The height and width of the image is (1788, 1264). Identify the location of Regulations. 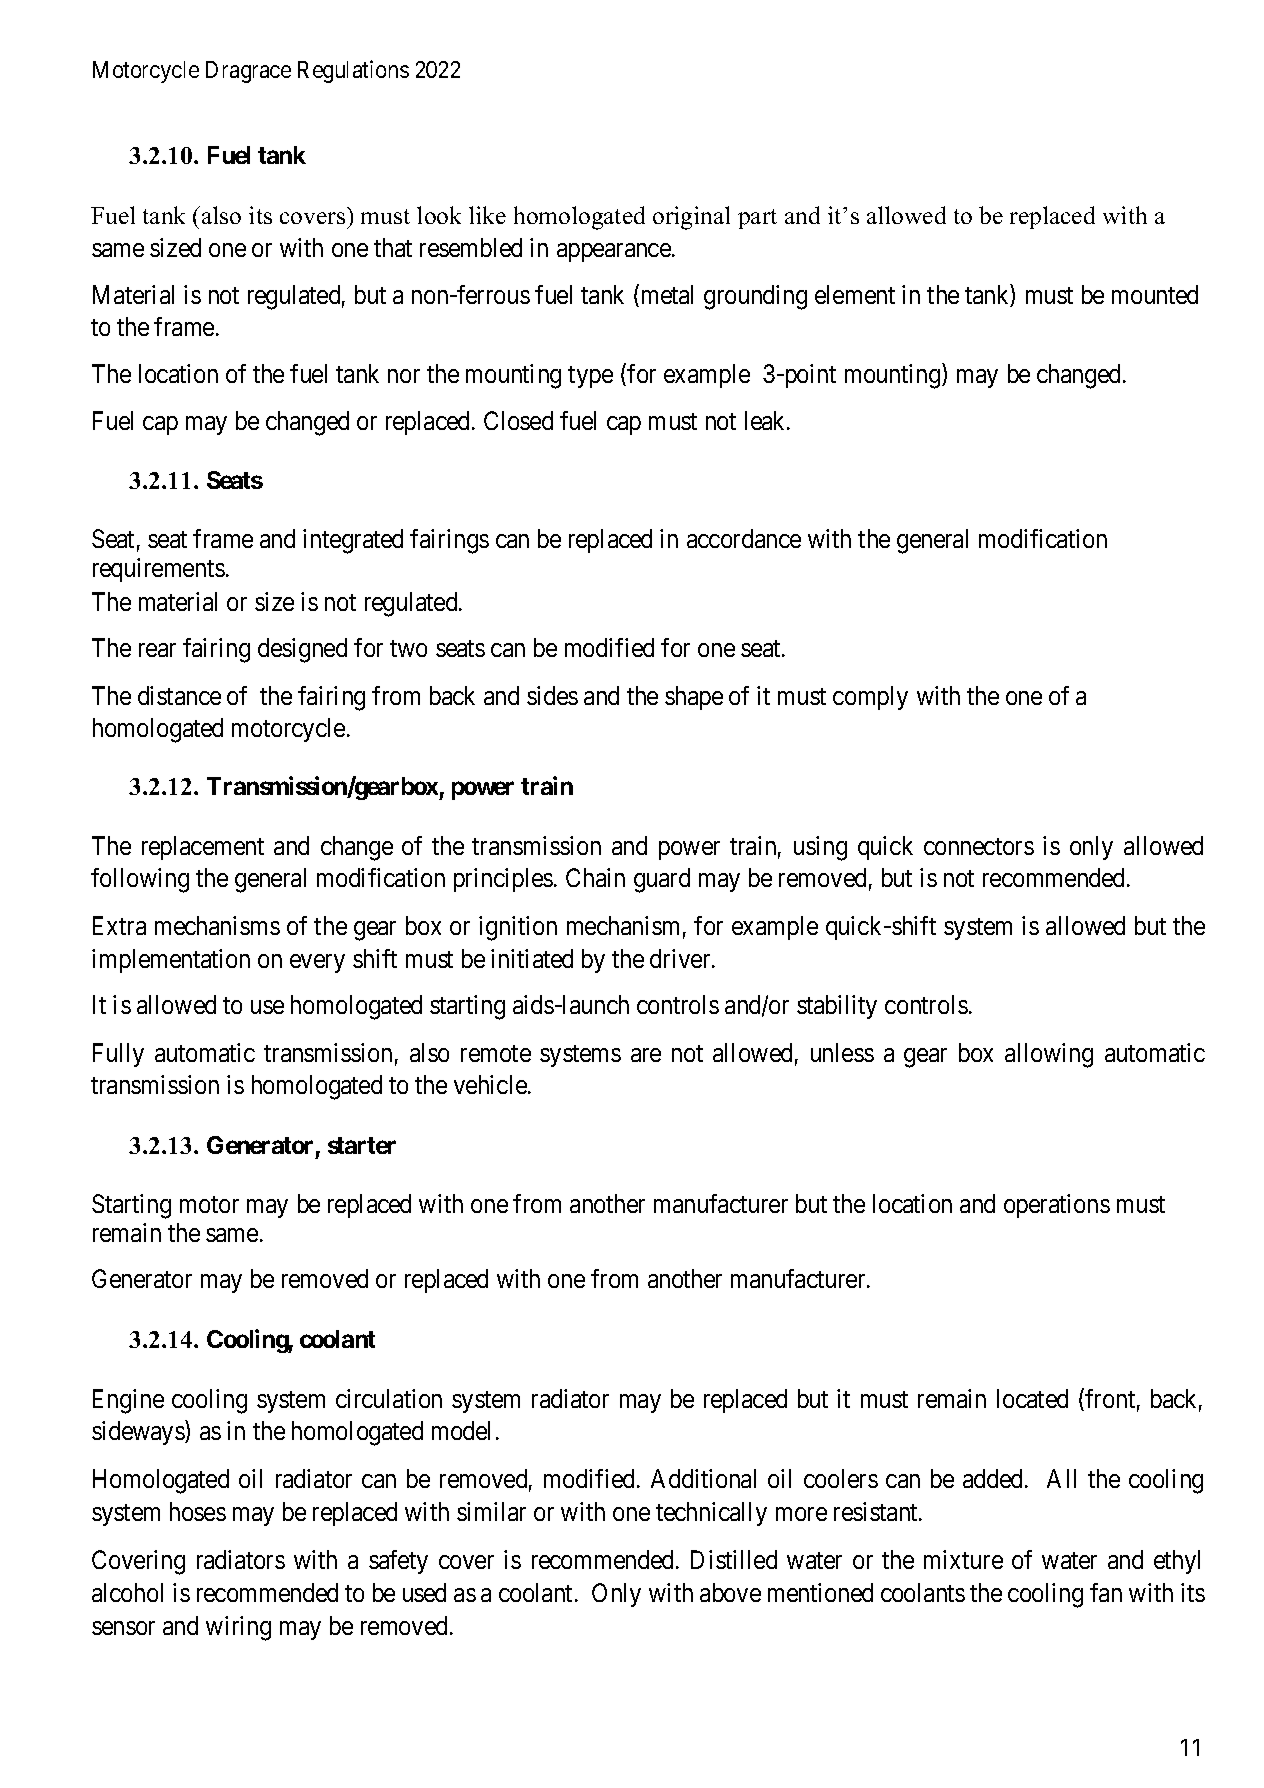
(353, 71).
